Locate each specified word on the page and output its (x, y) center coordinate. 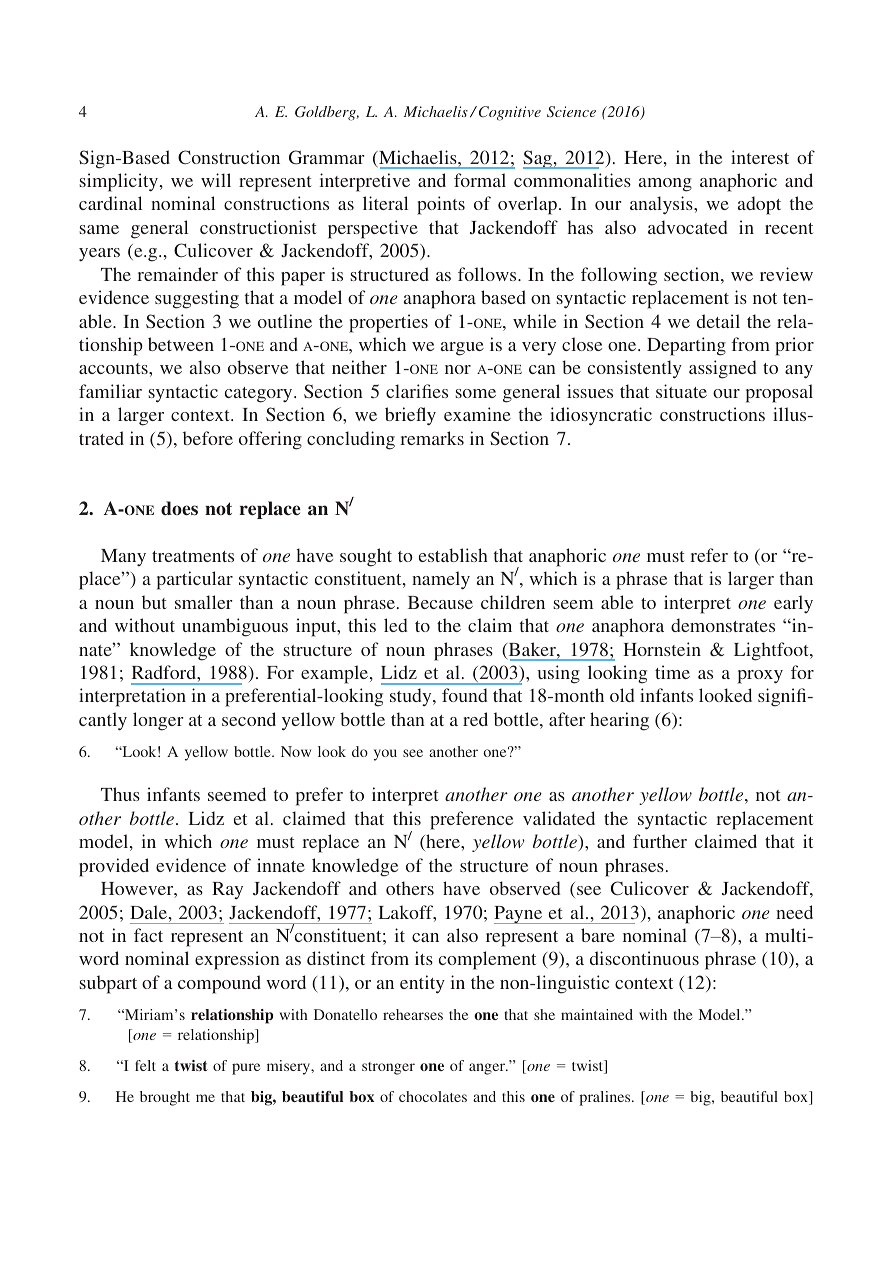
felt (145, 1065)
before (208, 438)
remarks (432, 438)
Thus (120, 794)
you (385, 755)
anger (488, 1069)
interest (760, 157)
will (216, 180)
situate (681, 391)
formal (480, 180)
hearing (619, 721)
